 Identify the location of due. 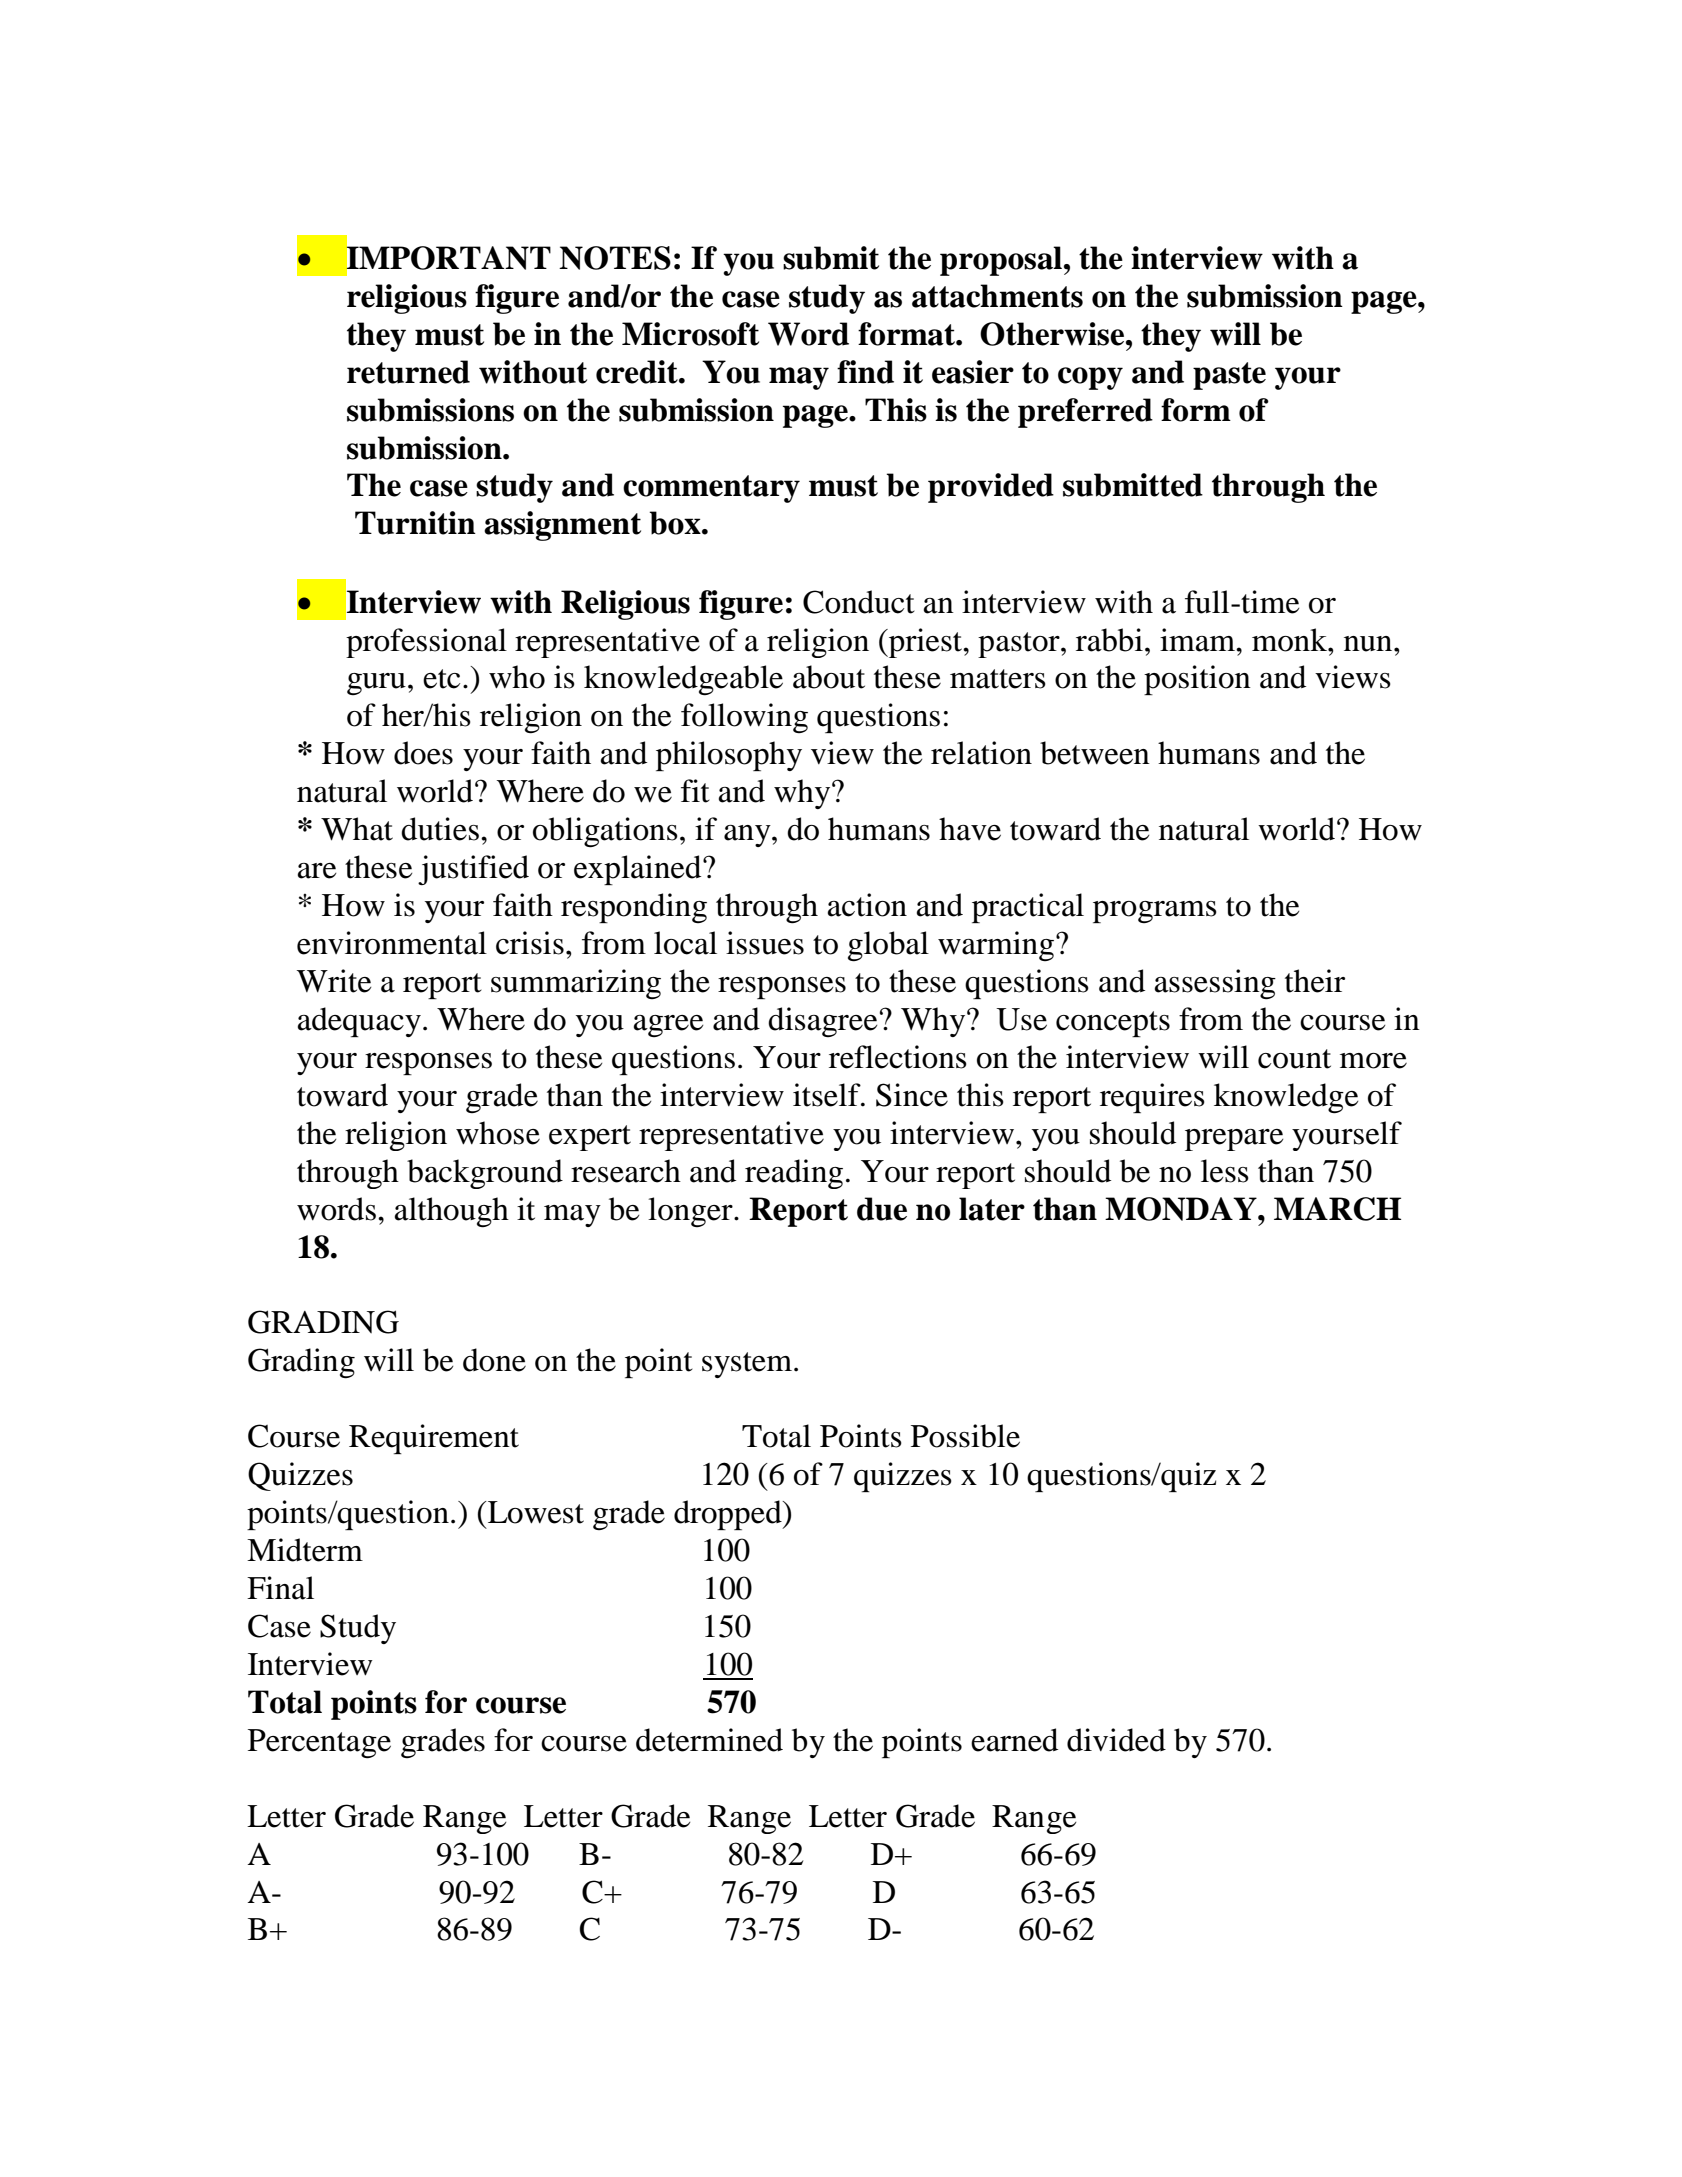
(882, 1209).
